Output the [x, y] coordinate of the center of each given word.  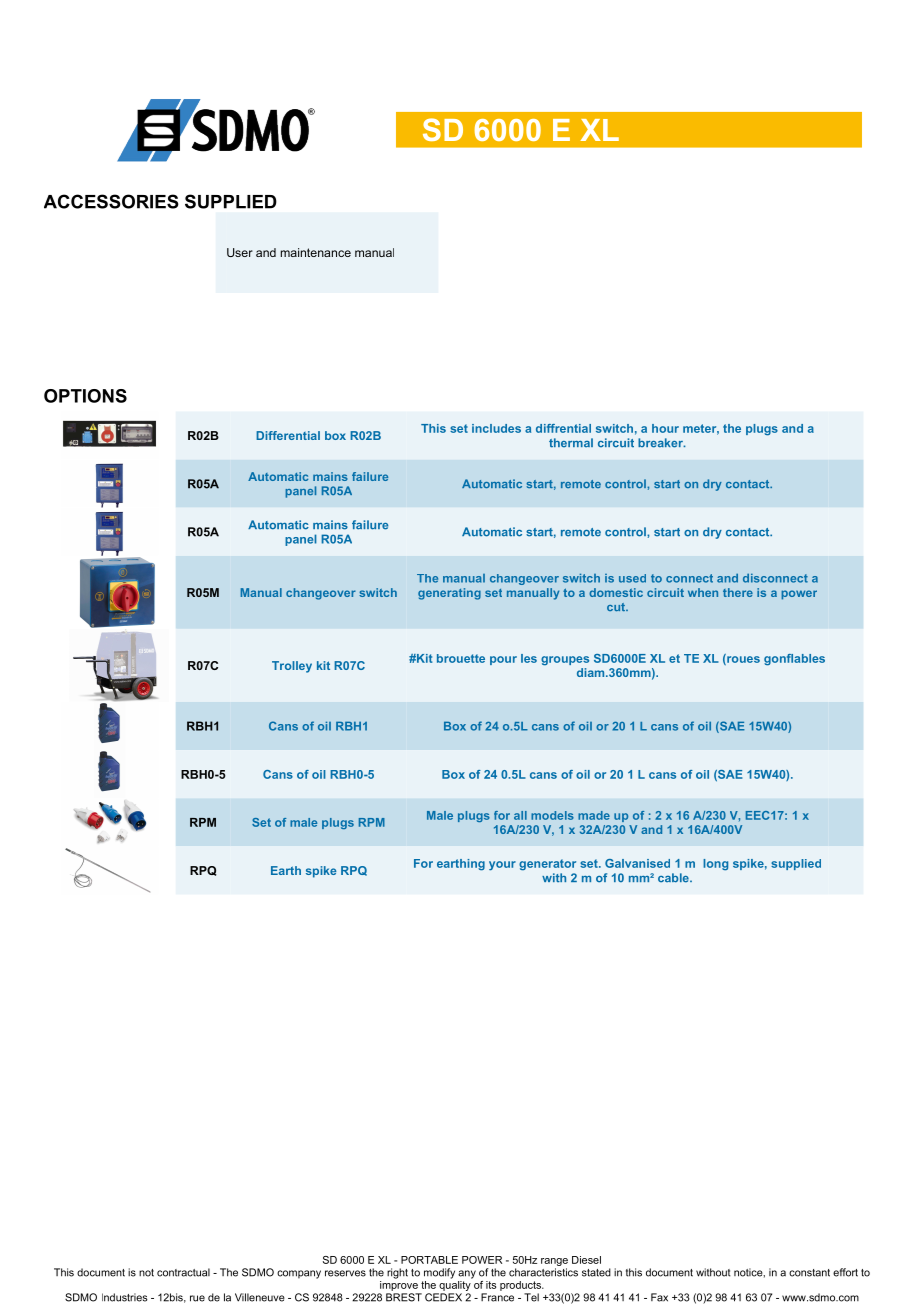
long [715, 865]
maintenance [316, 252]
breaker [661, 443]
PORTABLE [429, 1260]
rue [197, 1298]
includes [496, 428]
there [738, 592]
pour [503, 660]
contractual [183, 1272]
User [240, 252]
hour [665, 428]
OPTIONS [85, 396]
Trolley [292, 667]
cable [674, 878]
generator [547, 865]
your [502, 866]
